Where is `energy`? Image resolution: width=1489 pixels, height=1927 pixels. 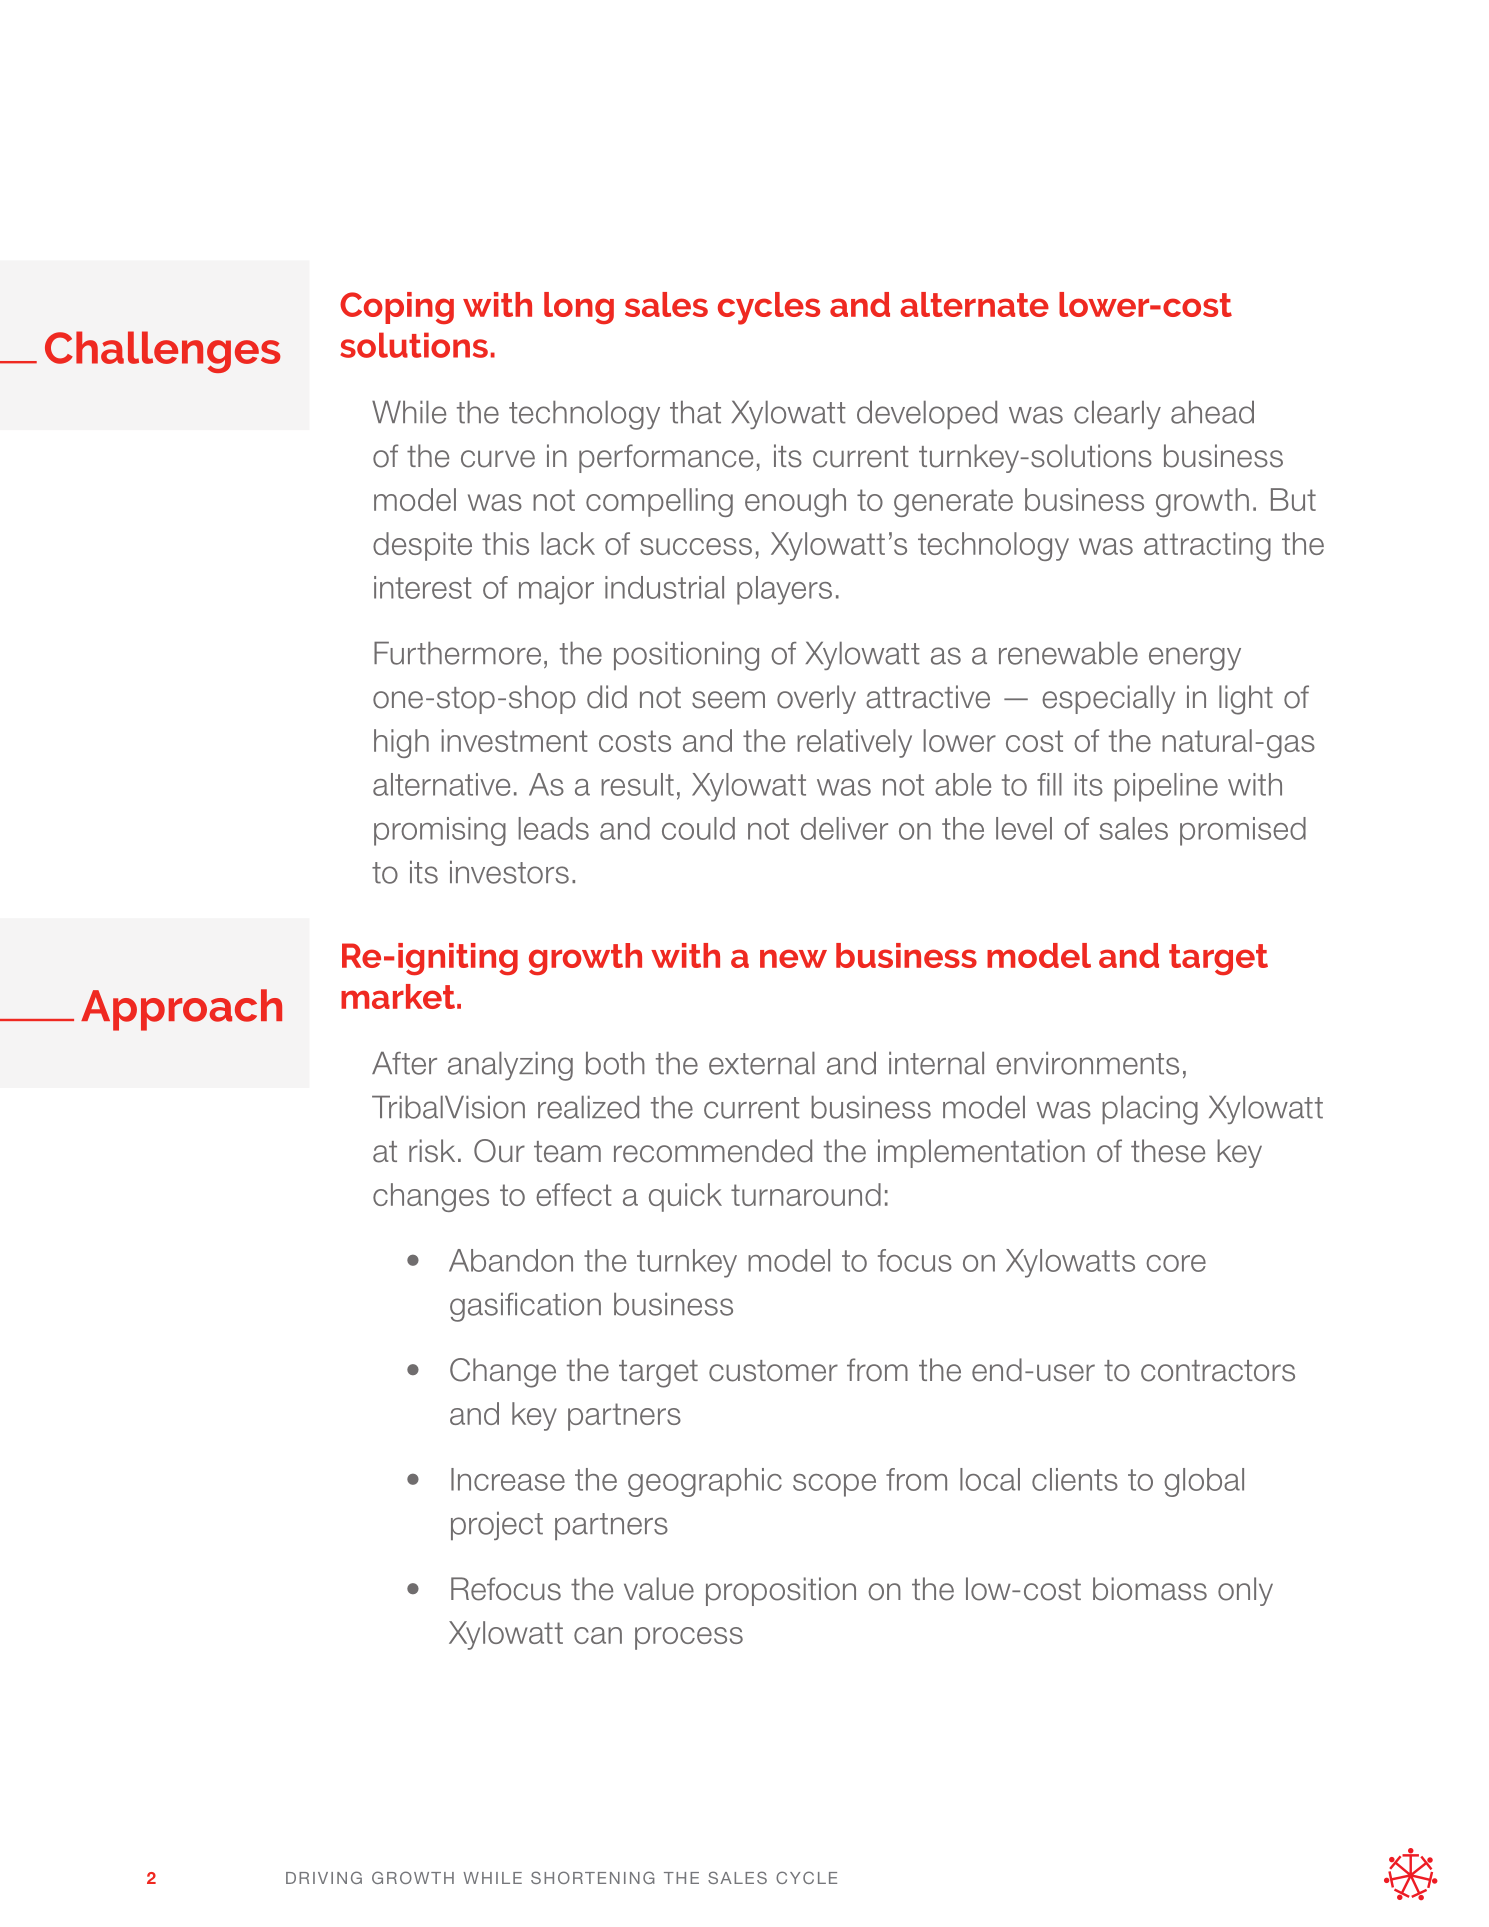
energy is located at coordinates (1195, 659).
